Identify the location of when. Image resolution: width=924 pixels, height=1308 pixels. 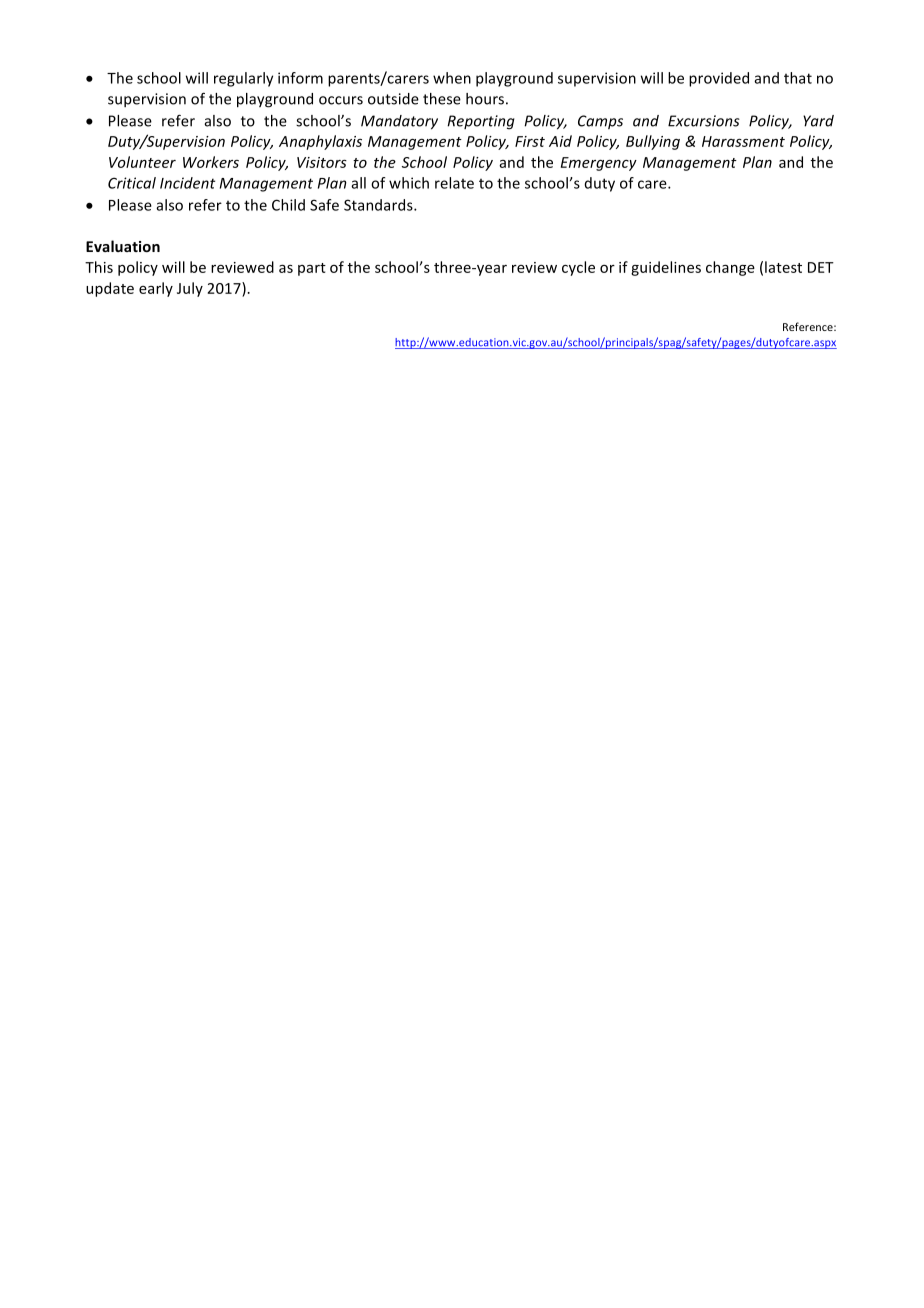
(452, 78).
